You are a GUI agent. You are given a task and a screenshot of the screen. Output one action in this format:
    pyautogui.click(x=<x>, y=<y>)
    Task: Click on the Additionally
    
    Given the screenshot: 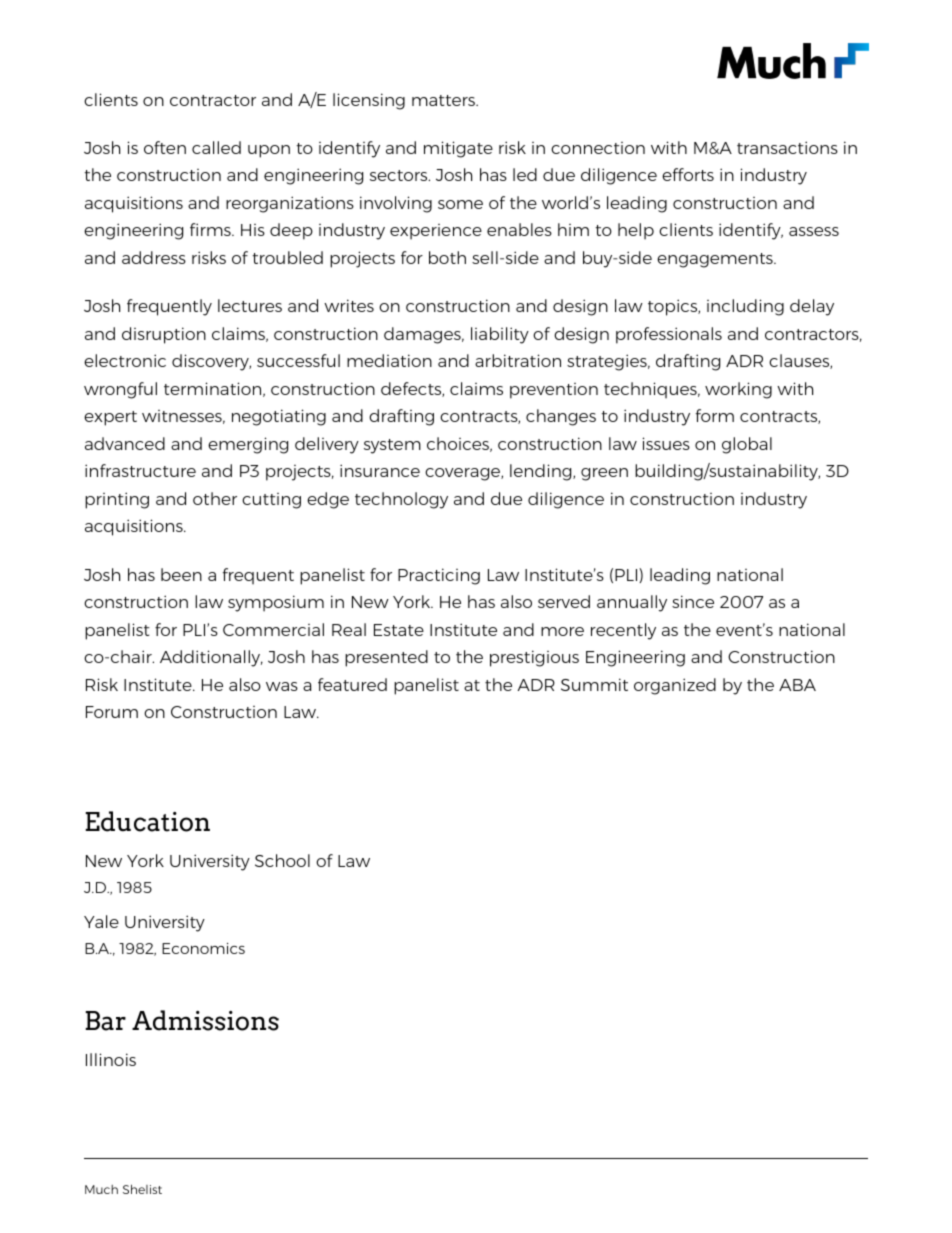 What is the action you would take?
    pyautogui.click(x=211, y=658)
